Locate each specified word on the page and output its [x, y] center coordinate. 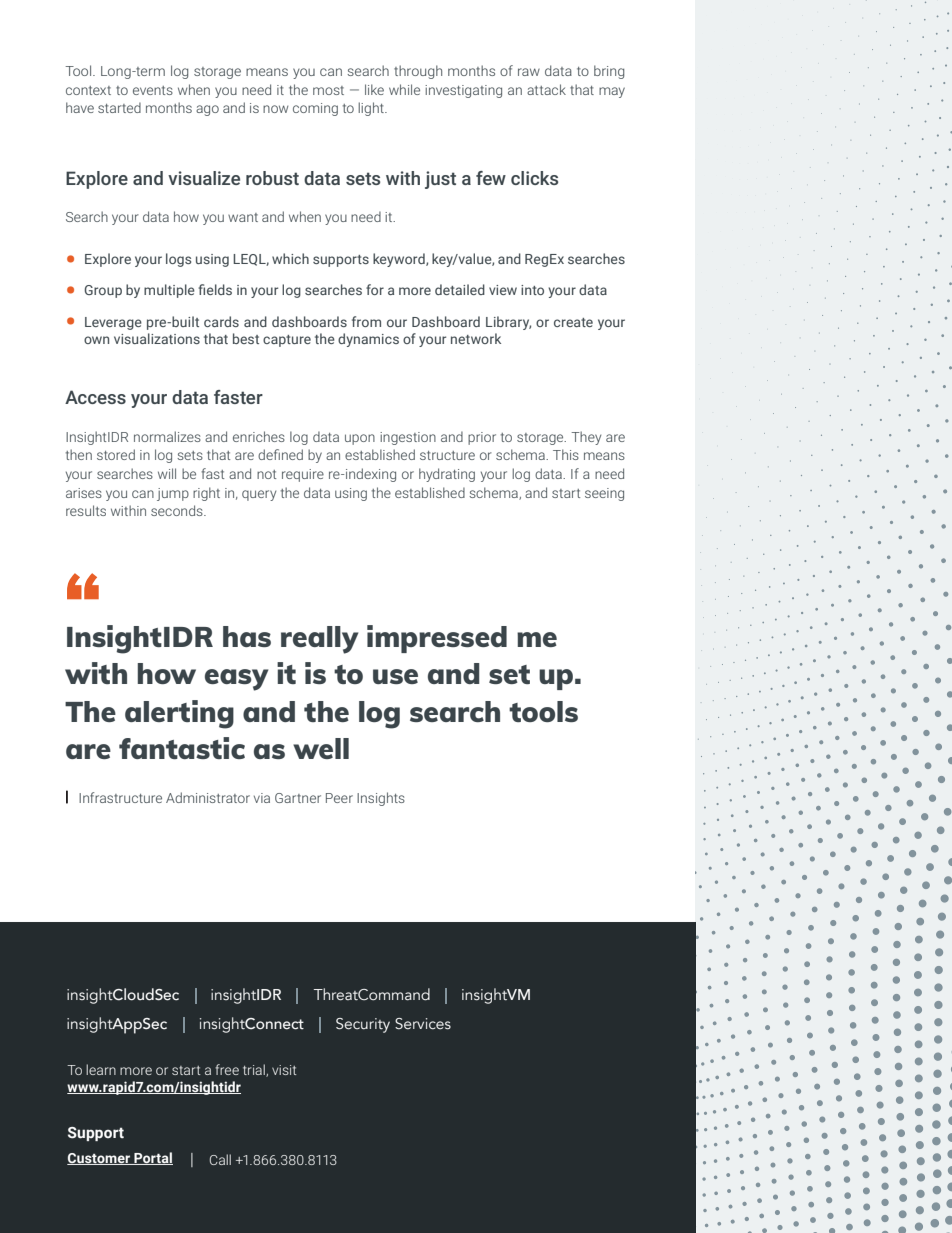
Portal [152, 1158]
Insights [381, 799]
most [328, 90]
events [153, 90]
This [566, 454]
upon [360, 439]
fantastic [182, 748]
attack [546, 89]
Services [423, 1024]
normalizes [167, 436]
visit [284, 1070]
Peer [339, 798]
